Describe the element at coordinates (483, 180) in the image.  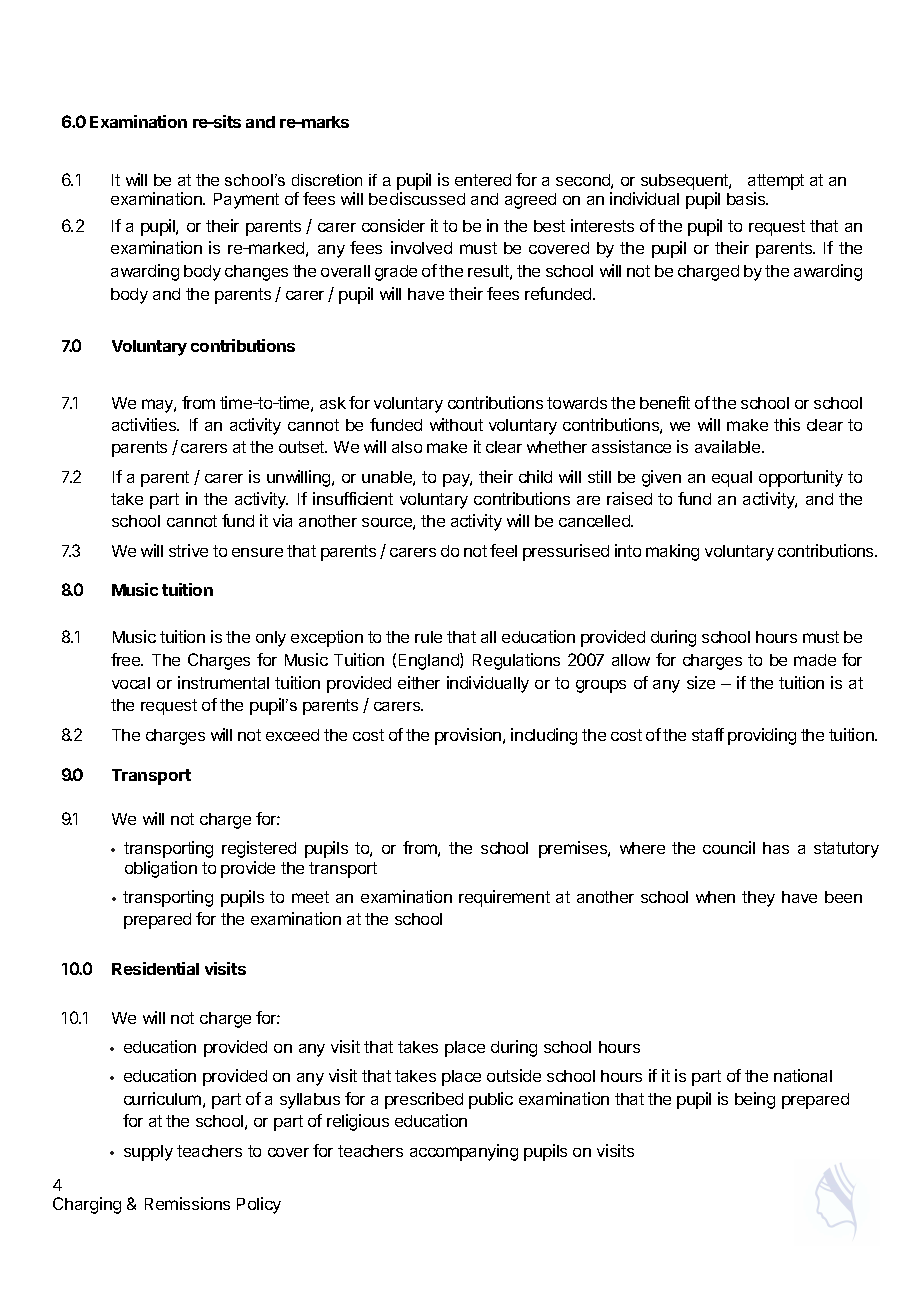
I see `entered` at that location.
